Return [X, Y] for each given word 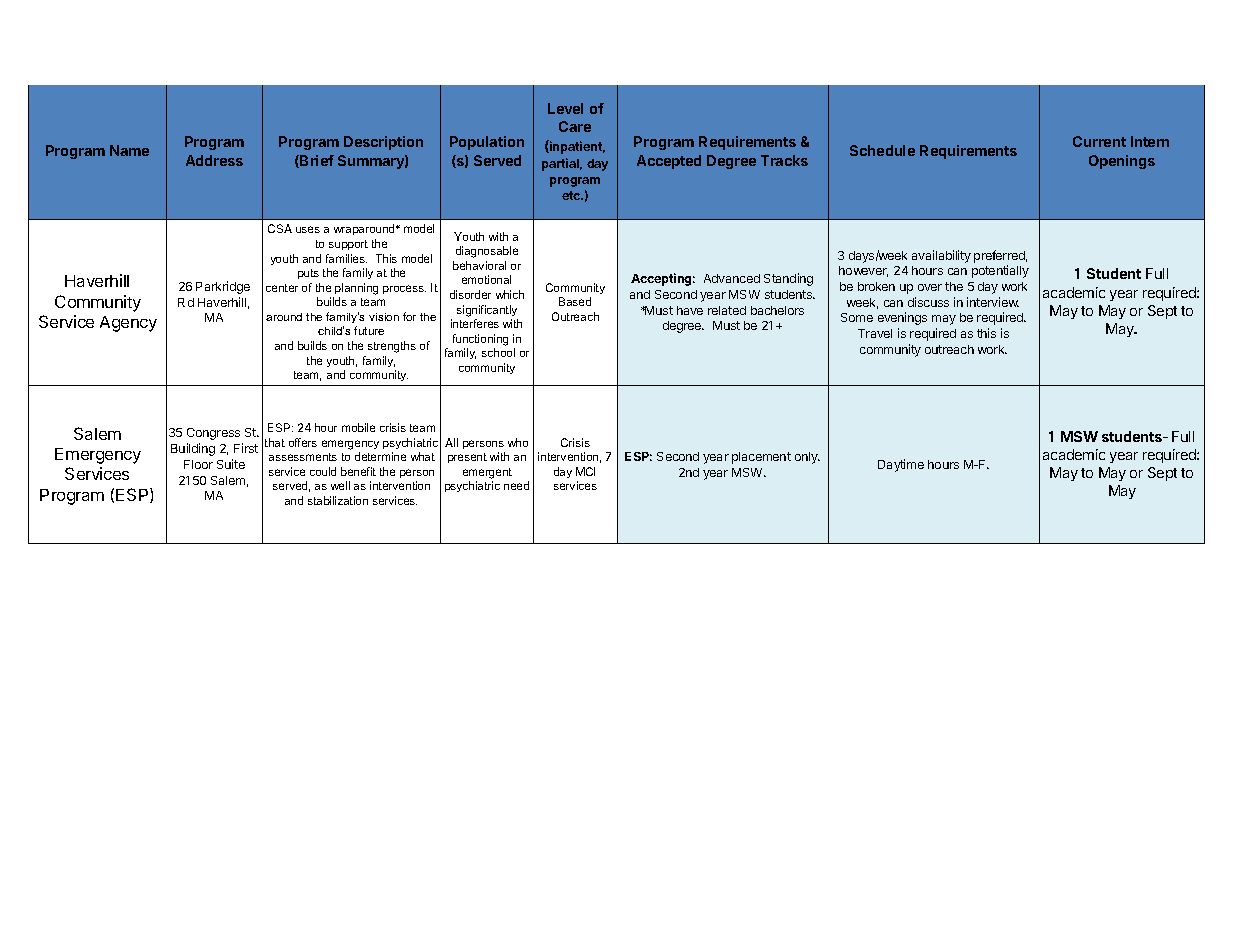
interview [993, 302]
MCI [585, 471]
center [282, 288]
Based [575, 301]
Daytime [901, 465]
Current [1099, 141]
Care [575, 126]
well [340, 485]
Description [383, 143]
